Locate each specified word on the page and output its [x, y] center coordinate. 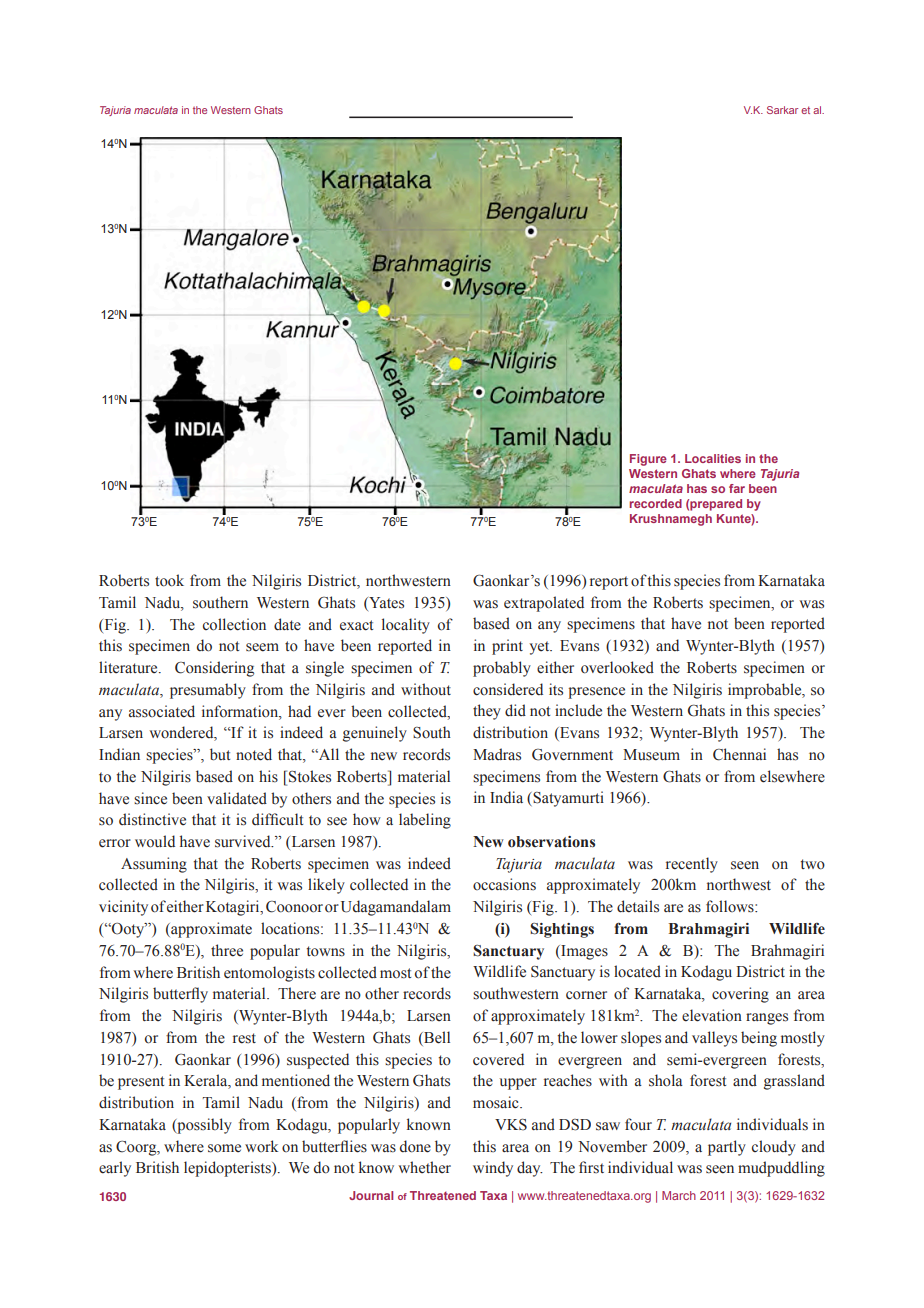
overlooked [617, 667]
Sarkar [782, 110]
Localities [713, 458]
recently [692, 865]
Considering [214, 669]
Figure [648, 460]
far [737, 488]
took [169, 580]
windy [493, 1169]
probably [502, 669]
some [224, 1148]
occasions [504, 884]
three [227, 950]
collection [234, 624]
